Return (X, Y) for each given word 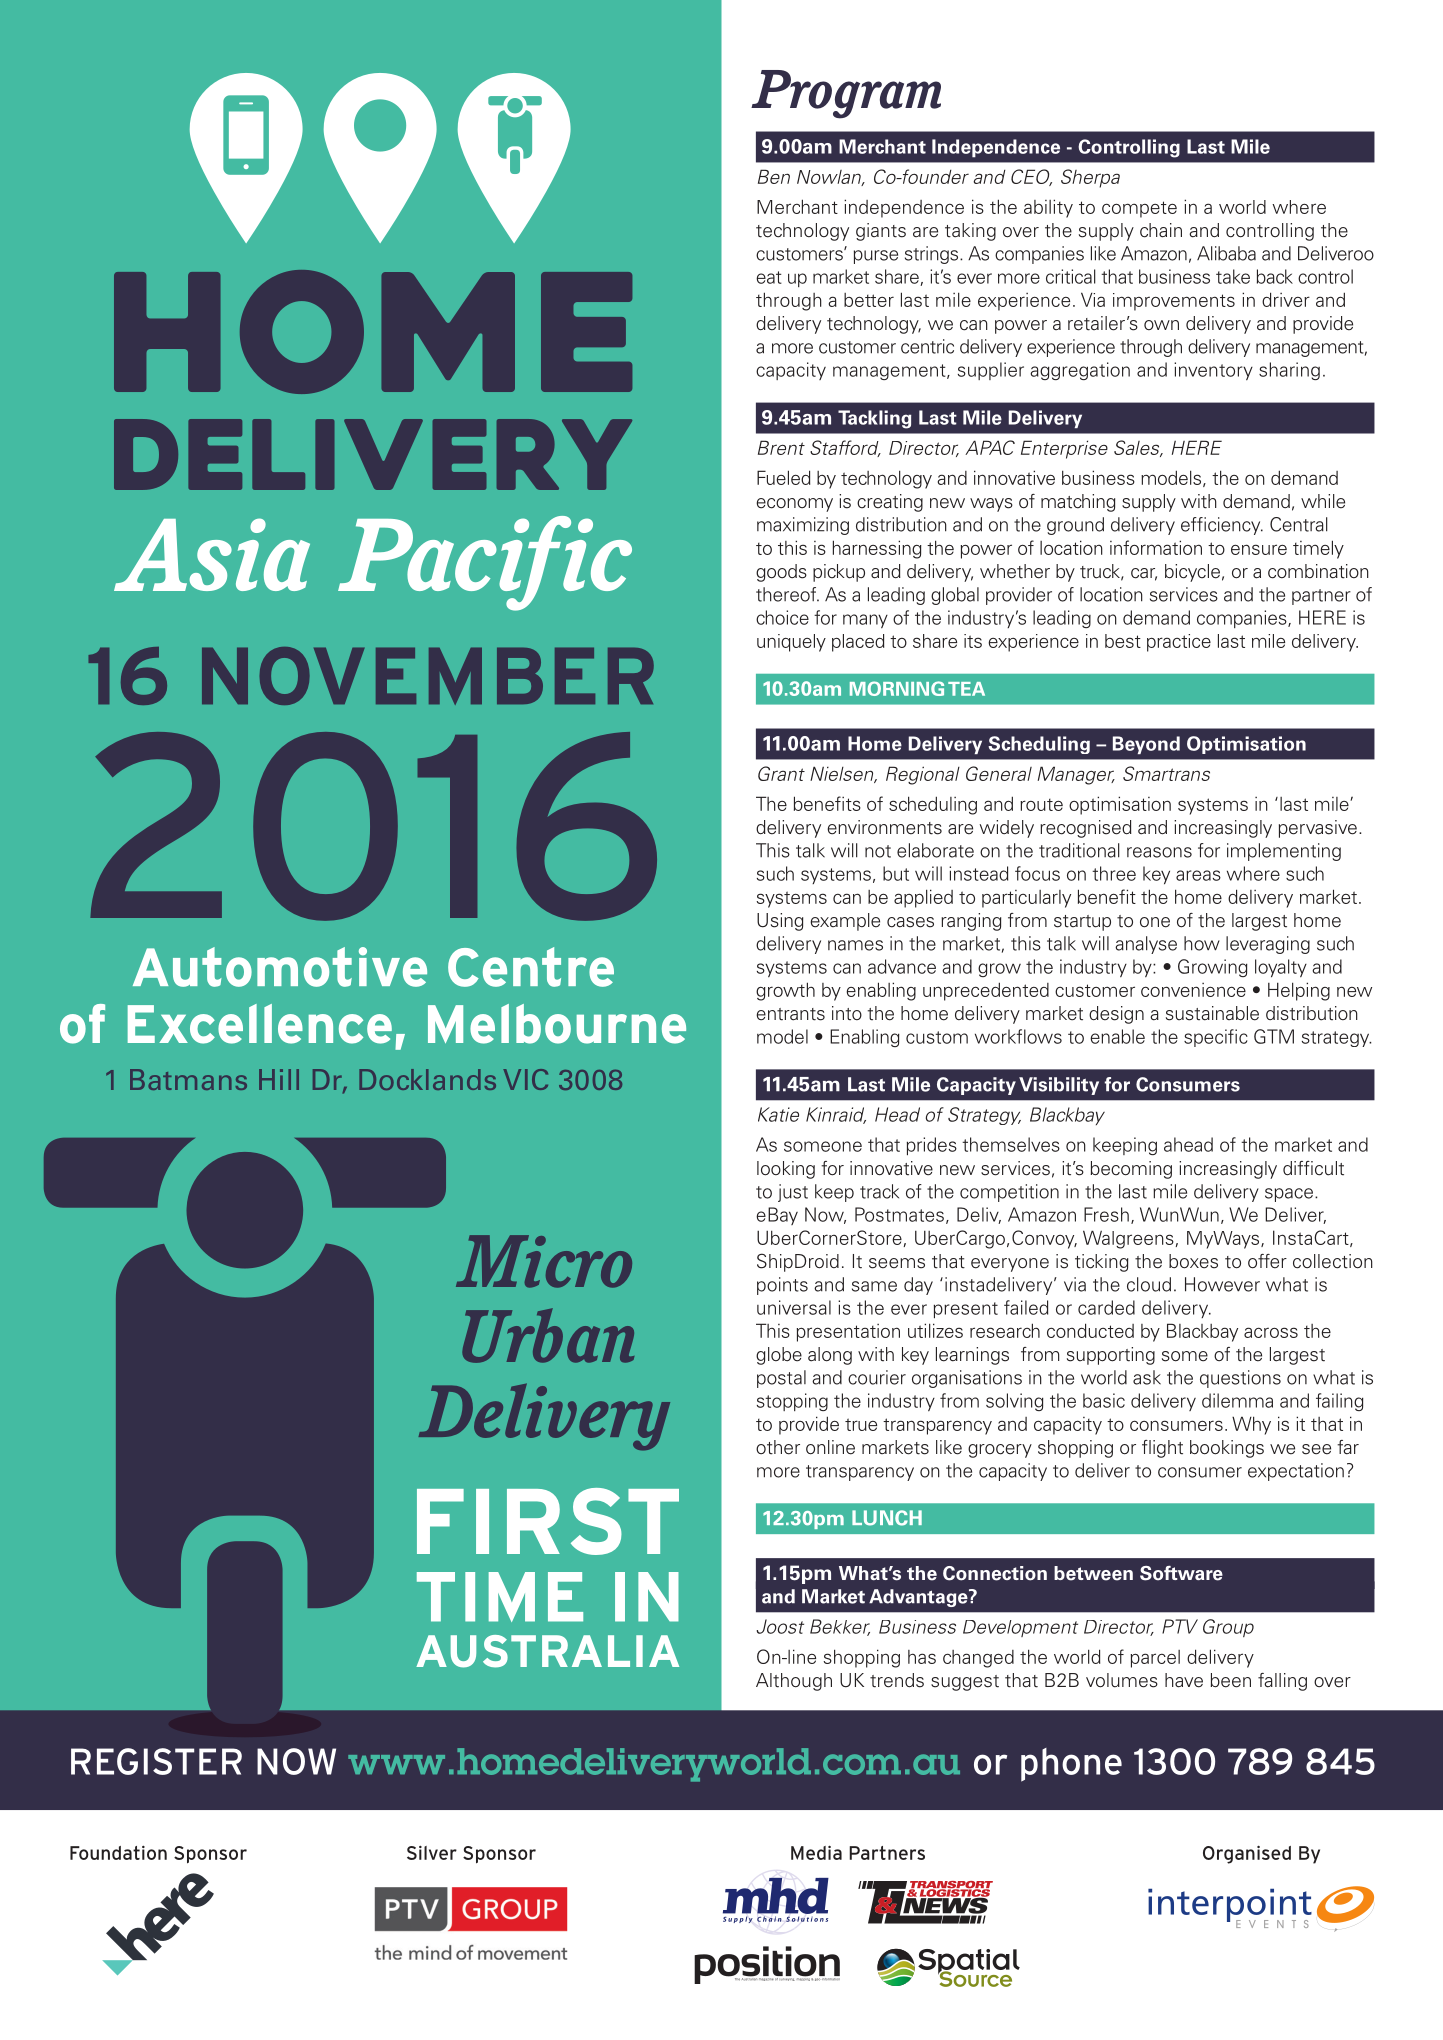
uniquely (791, 643)
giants (881, 232)
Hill (279, 1079)
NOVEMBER (428, 676)
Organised (1247, 1854)
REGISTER (156, 1761)
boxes (1193, 1261)
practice (1179, 643)
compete (1139, 209)
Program (846, 94)
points (782, 1286)
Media (816, 1852)
